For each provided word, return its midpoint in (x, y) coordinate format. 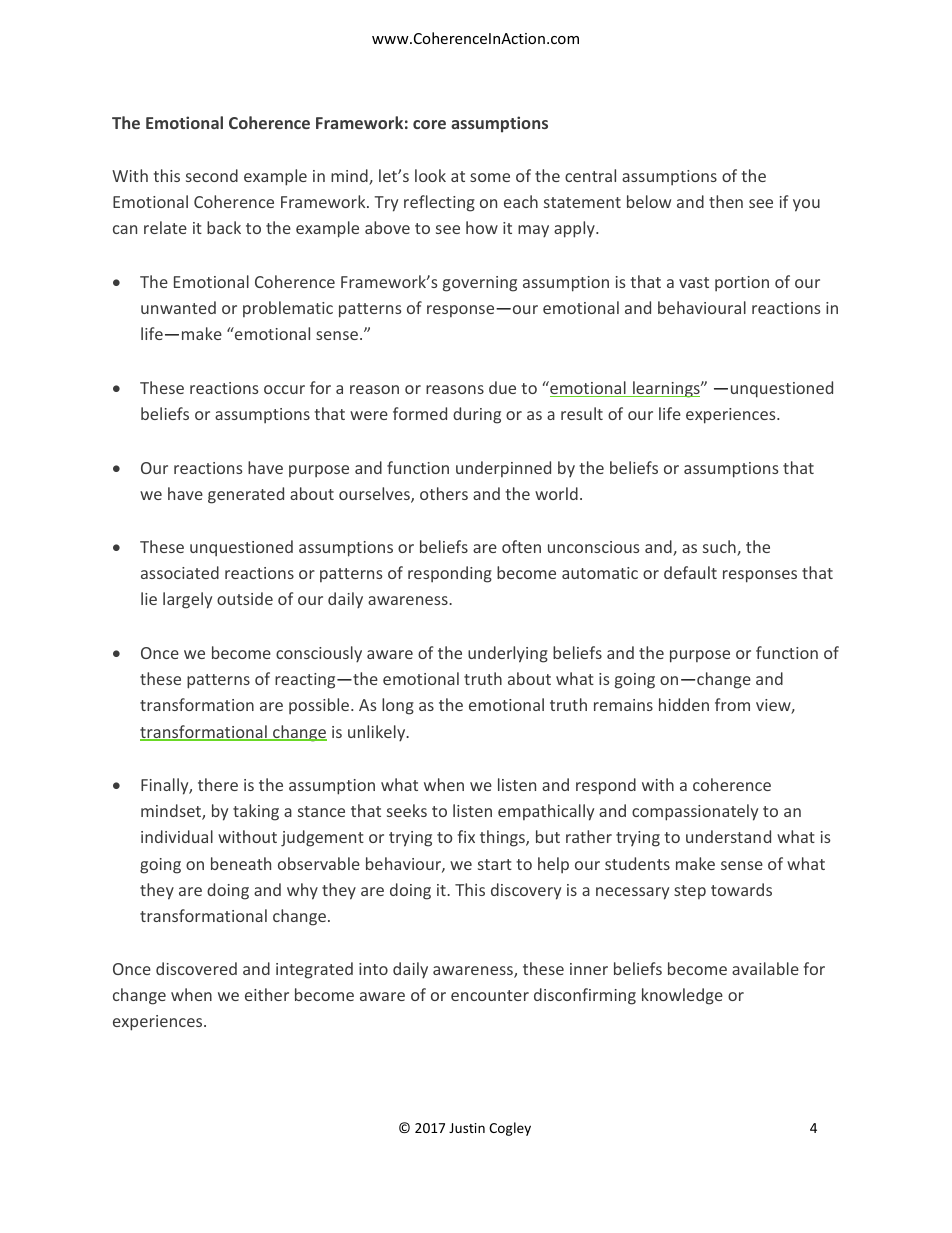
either (267, 994)
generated (246, 495)
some (490, 177)
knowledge (682, 996)
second (212, 175)
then (726, 201)
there (218, 784)
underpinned (503, 469)
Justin (467, 1128)
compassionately (695, 812)
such (720, 548)
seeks (407, 810)
